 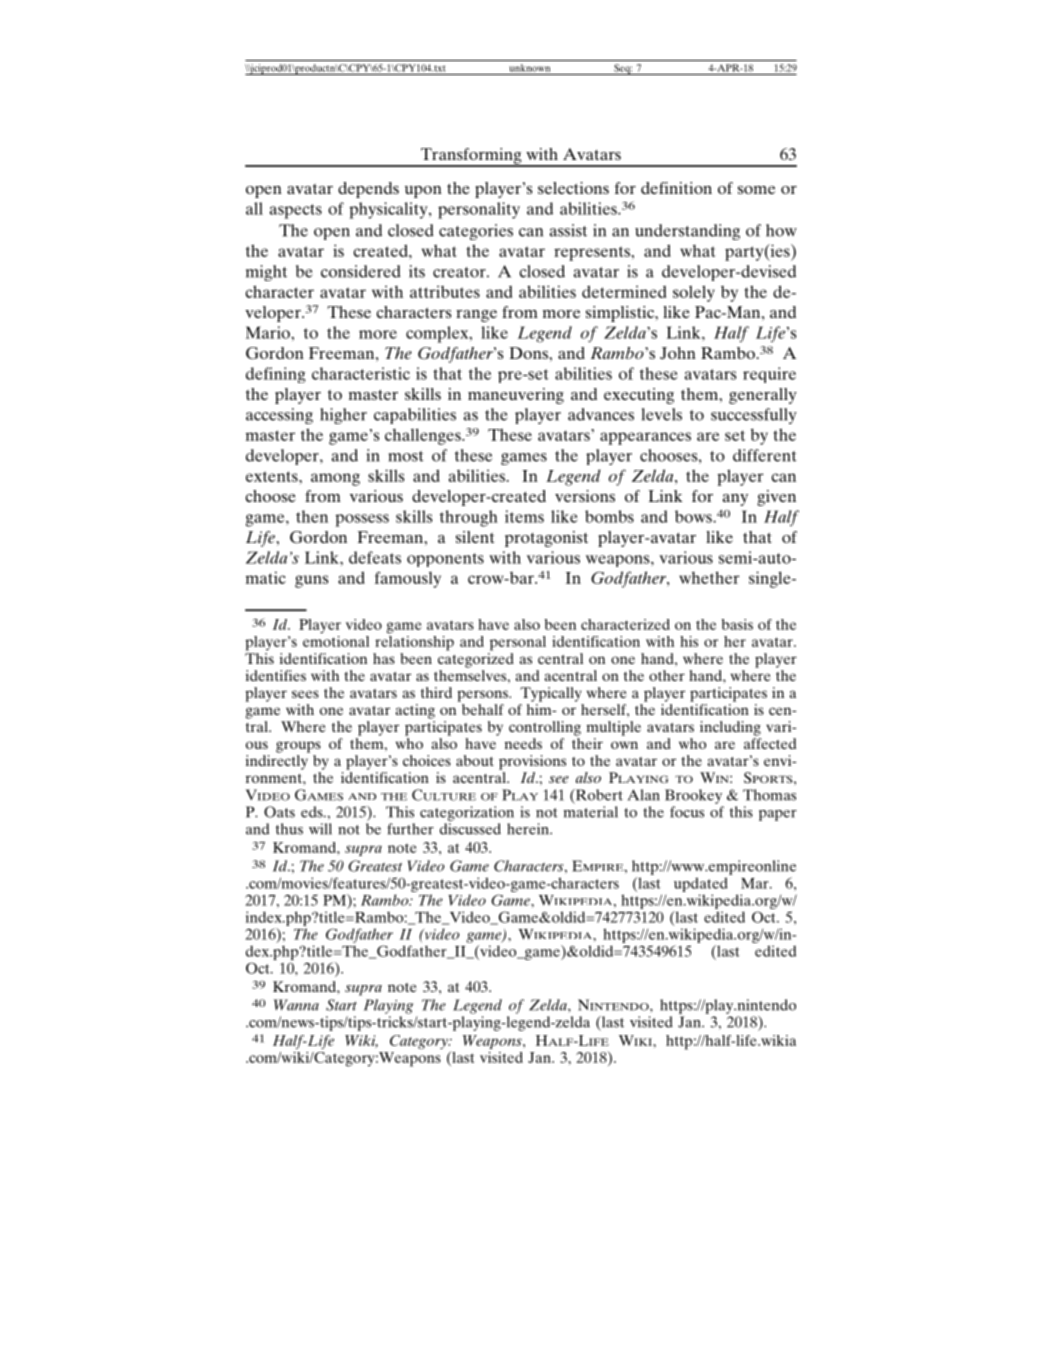 What do you see at coordinates (546, 539) in the screenshot?
I see `protagonist` at bounding box center [546, 539].
